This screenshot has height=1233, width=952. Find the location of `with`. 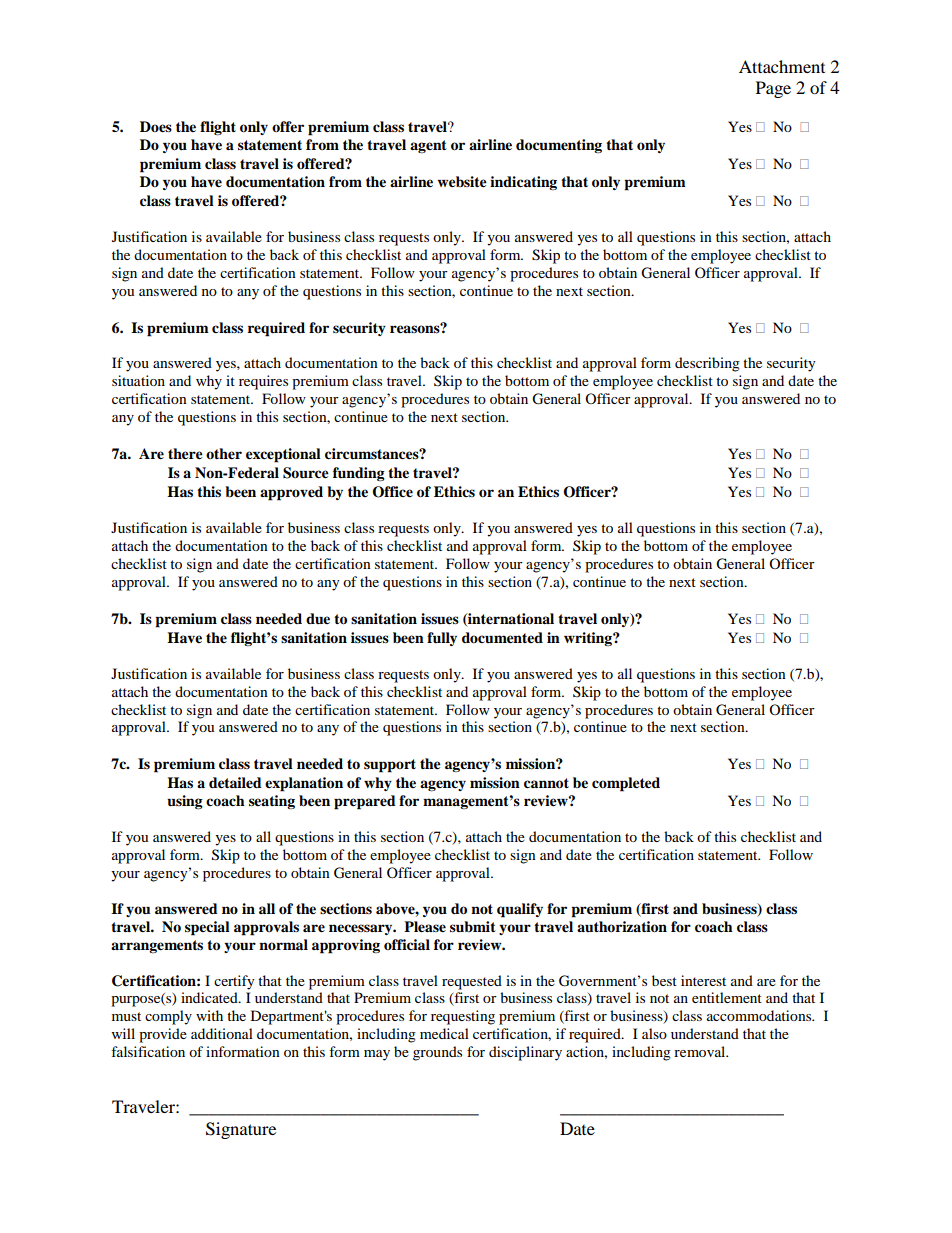

with is located at coordinates (209, 1015).
